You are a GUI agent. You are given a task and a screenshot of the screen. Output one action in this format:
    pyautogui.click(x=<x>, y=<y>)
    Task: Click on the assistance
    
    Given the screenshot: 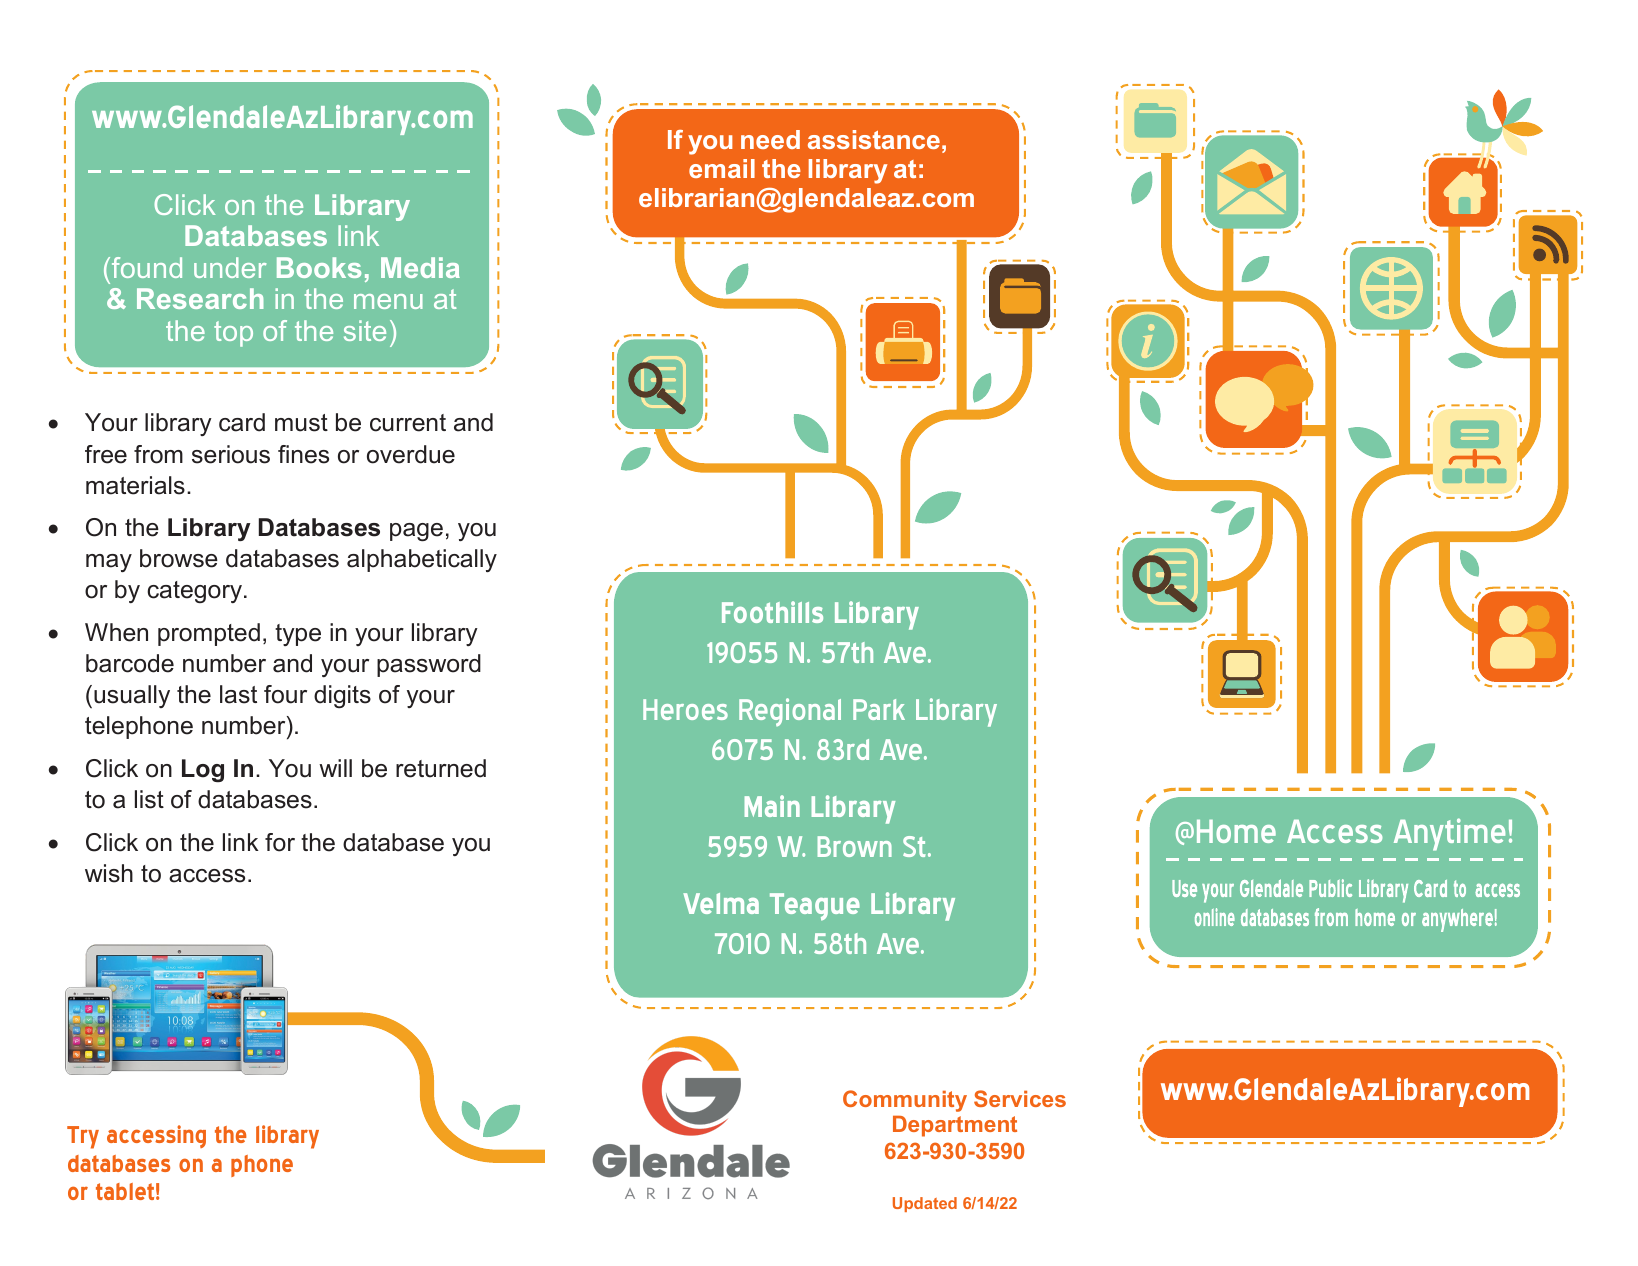 What is the action you would take?
    pyautogui.click(x=874, y=139)
